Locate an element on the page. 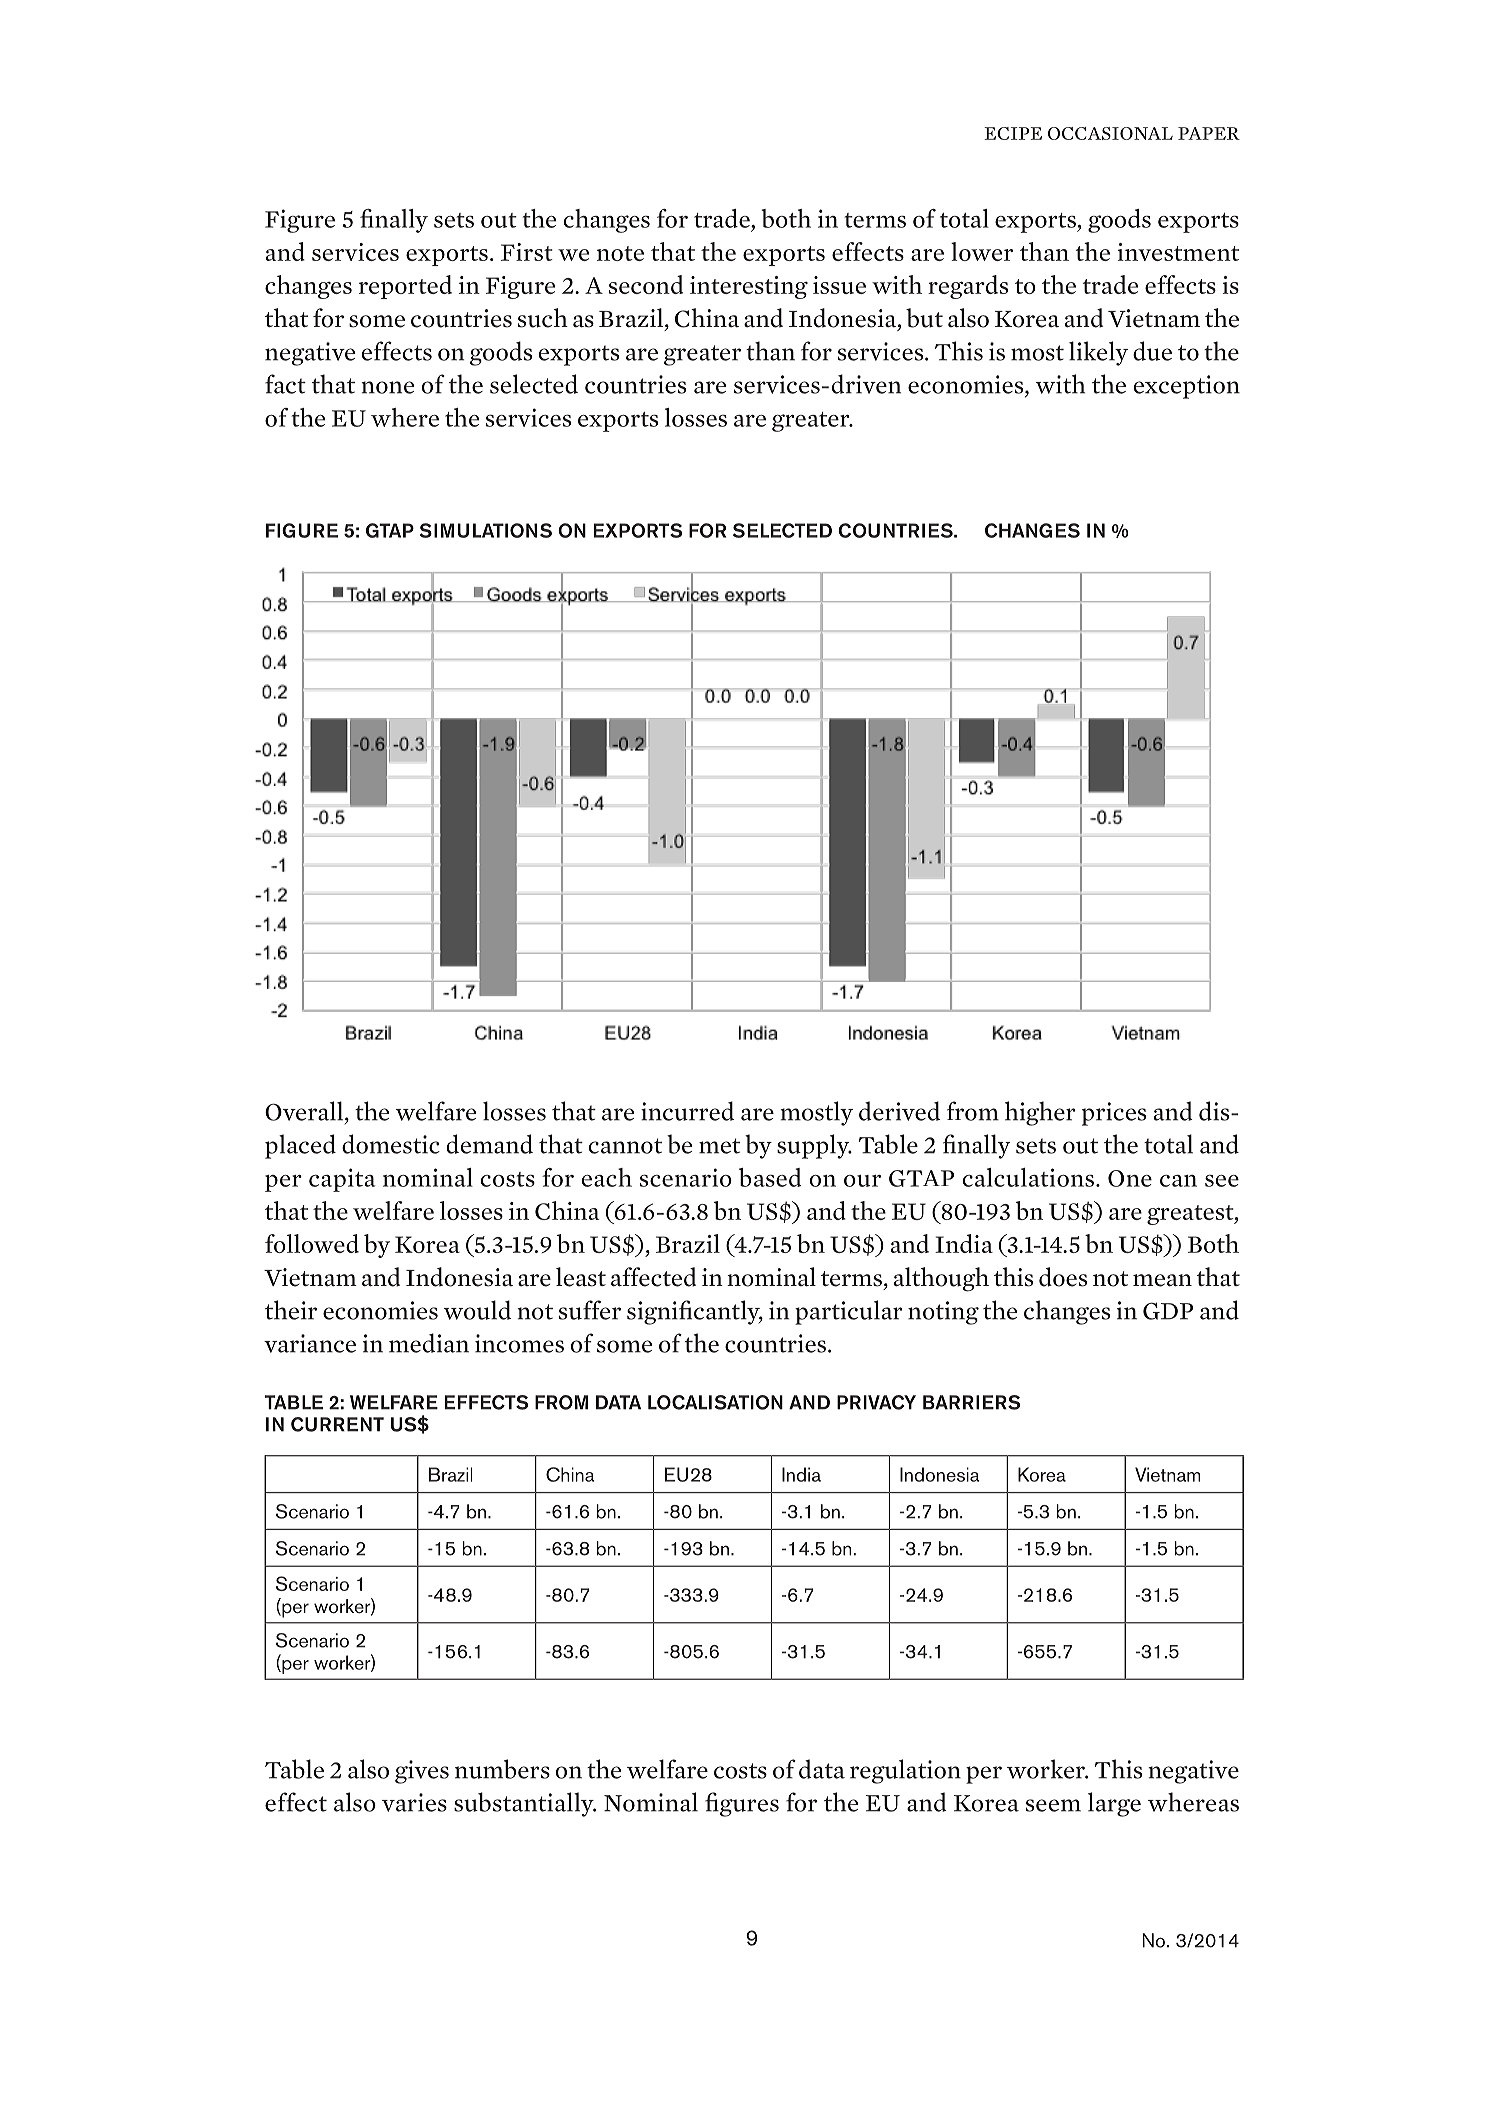 The width and height of the document is (1504, 2110). reported is located at coordinates (405, 287).
